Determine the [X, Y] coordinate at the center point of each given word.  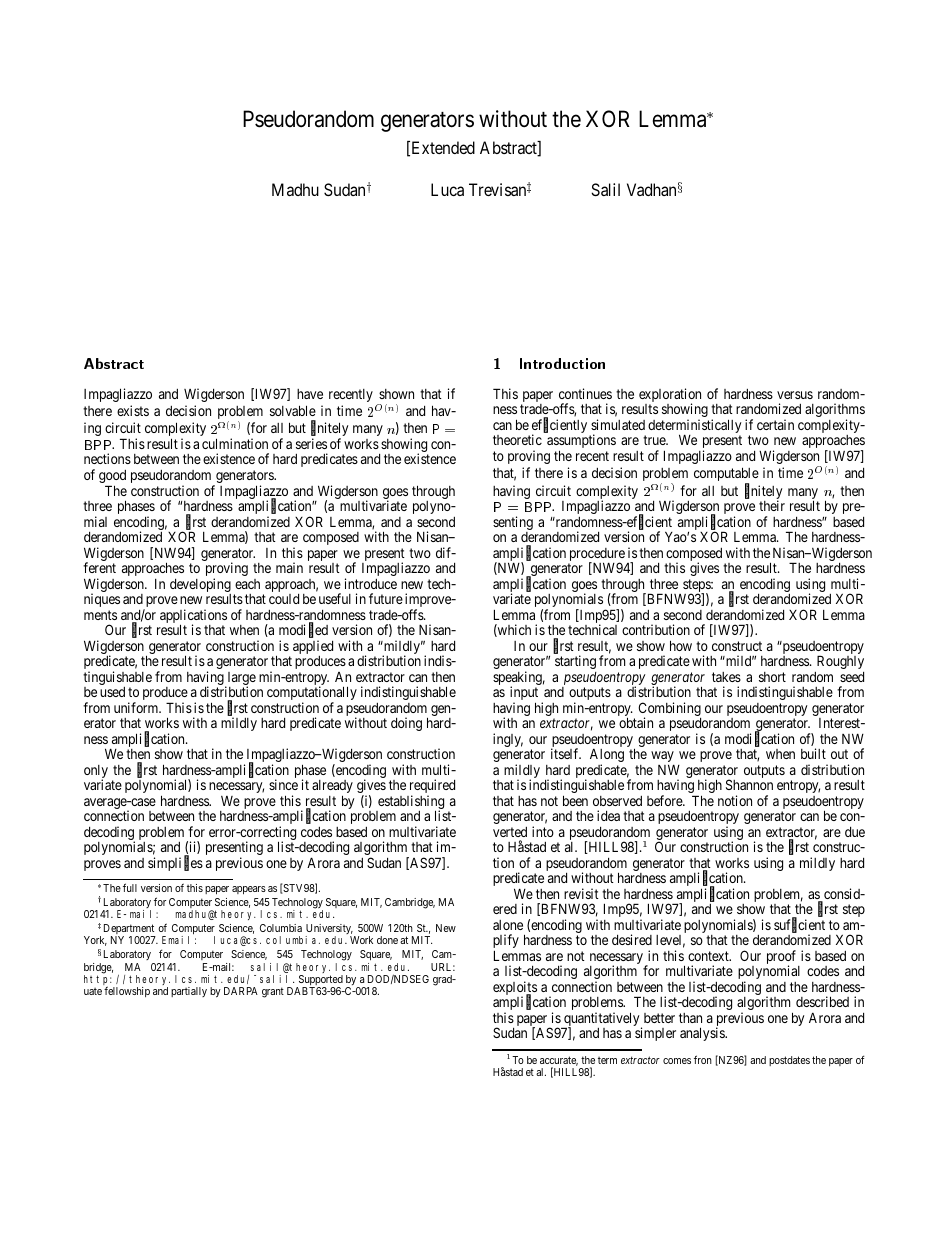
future [386, 598]
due [855, 832]
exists [133, 410]
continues [585, 393]
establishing [410, 803]
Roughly [840, 662]
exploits [515, 989]
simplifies [175, 863]
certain [775, 424]
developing [200, 586]
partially [189, 992]
